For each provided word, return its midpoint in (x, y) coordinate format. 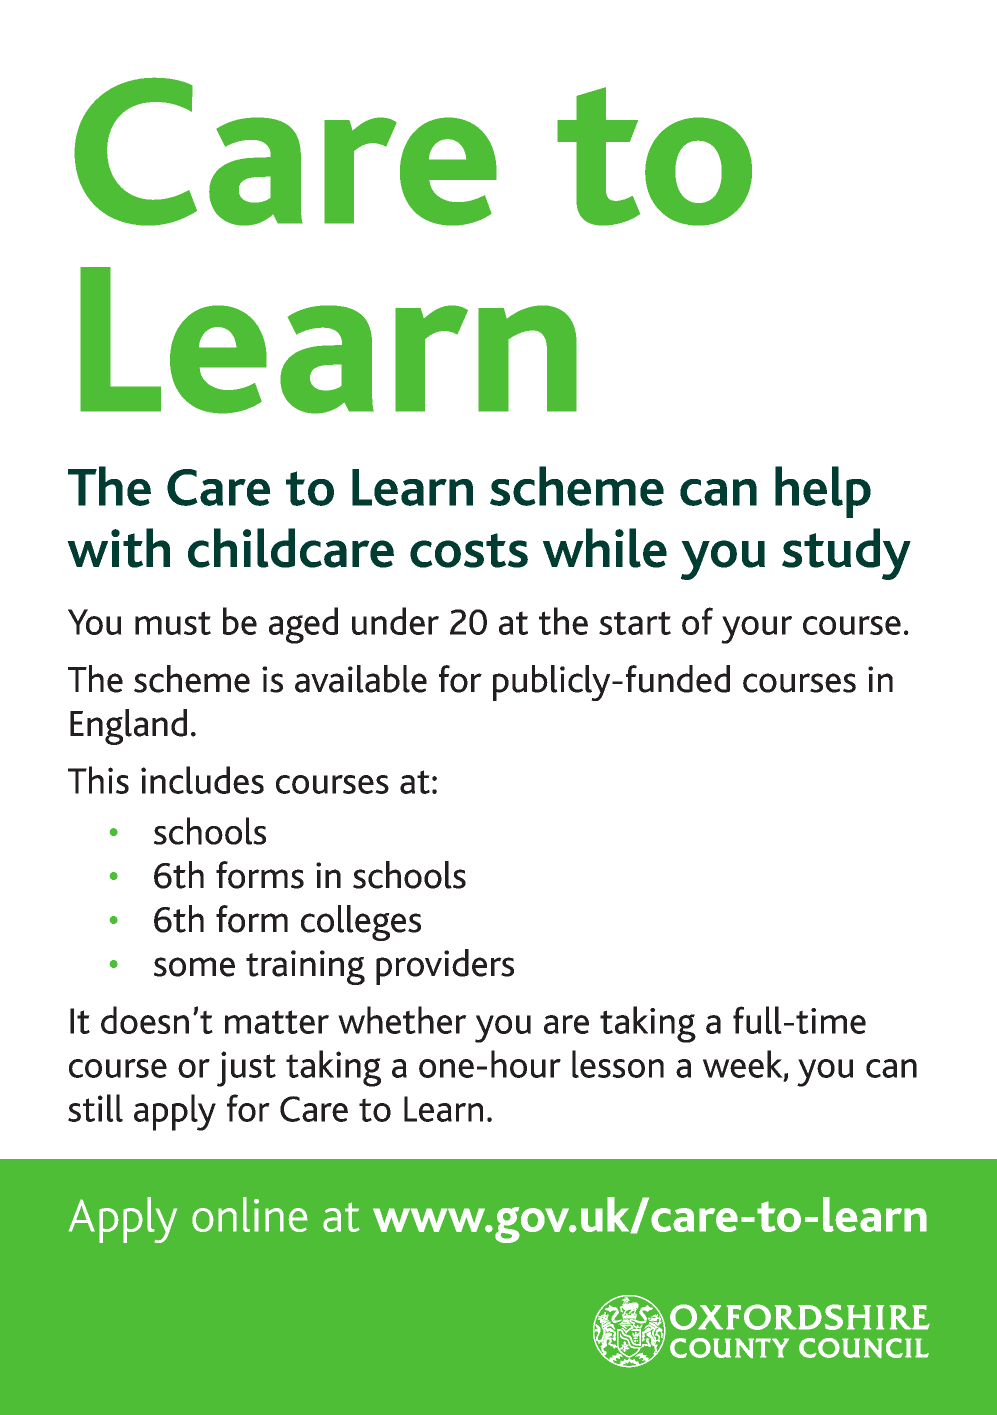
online (250, 1214)
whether (402, 1020)
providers (445, 967)
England (128, 727)
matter (277, 1022)
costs (469, 550)
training (305, 967)
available (361, 679)
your (756, 630)
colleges (361, 923)
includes (202, 780)
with (118, 548)
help (823, 492)
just (246, 1069)
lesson (618, 1064)
